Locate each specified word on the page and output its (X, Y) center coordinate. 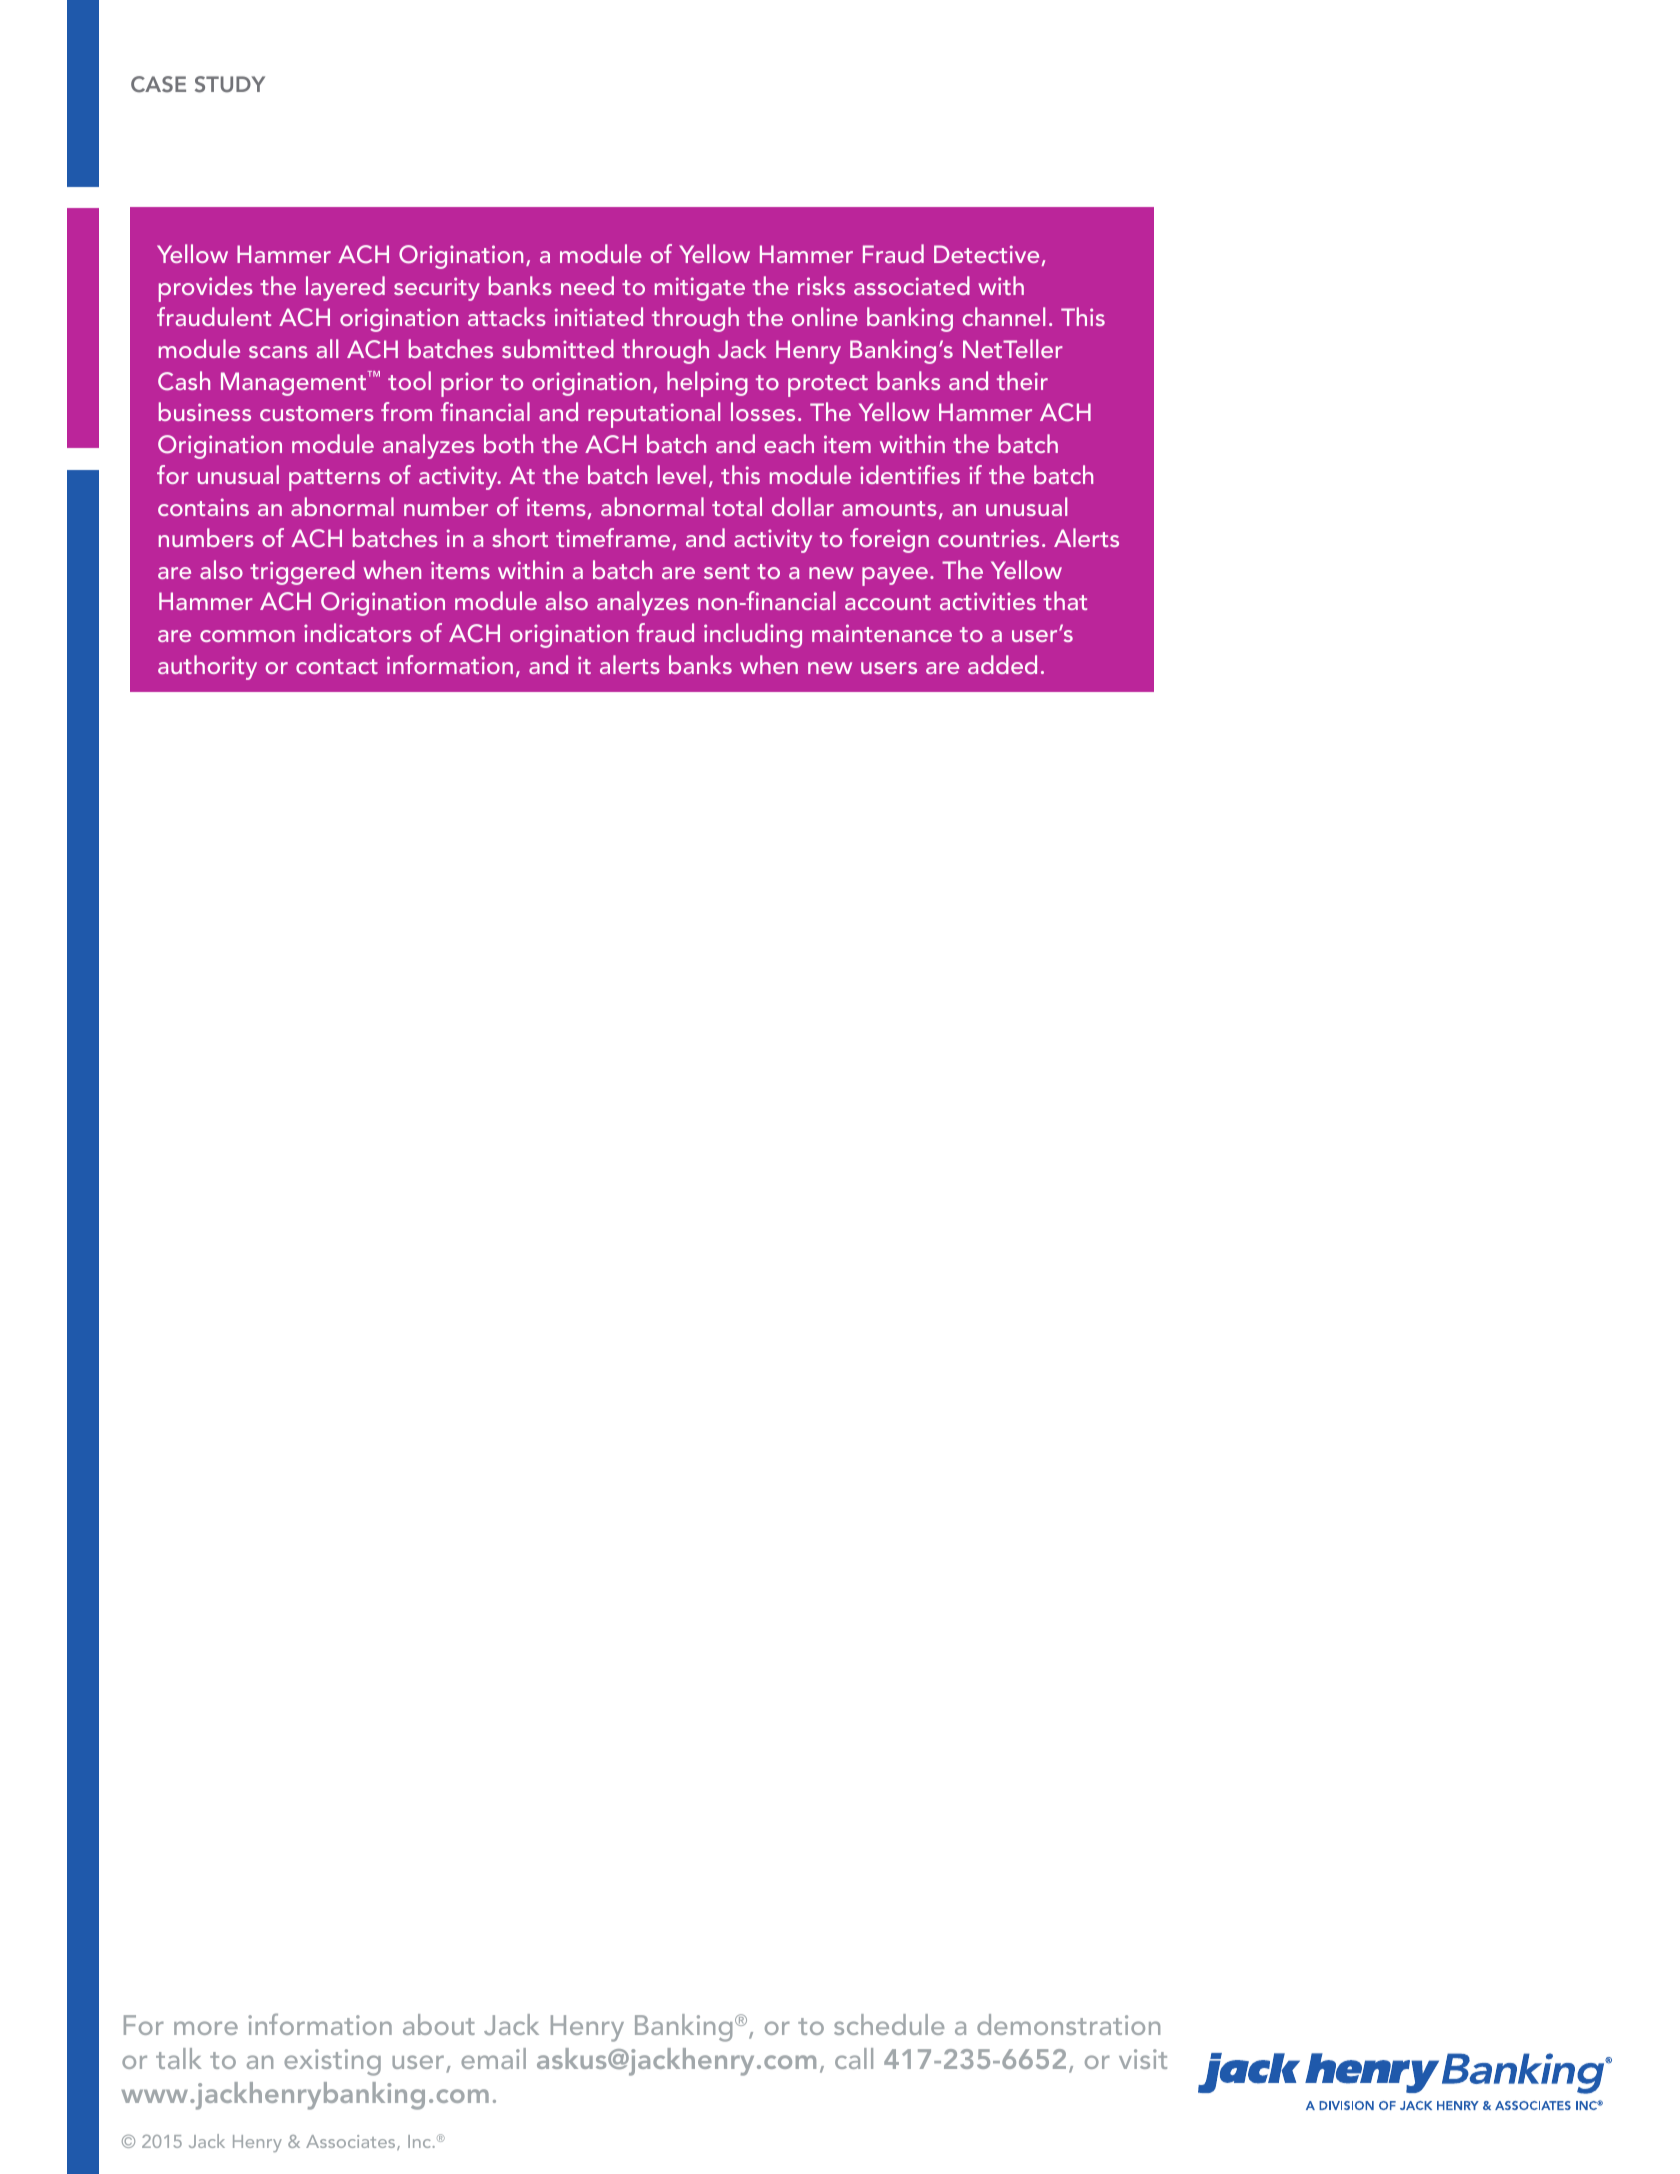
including (753, 635)
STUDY (230, 84)
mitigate (700, 289)
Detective (986, 254)
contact (337, 666)
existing (332, 2062)
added (1002, 664)
